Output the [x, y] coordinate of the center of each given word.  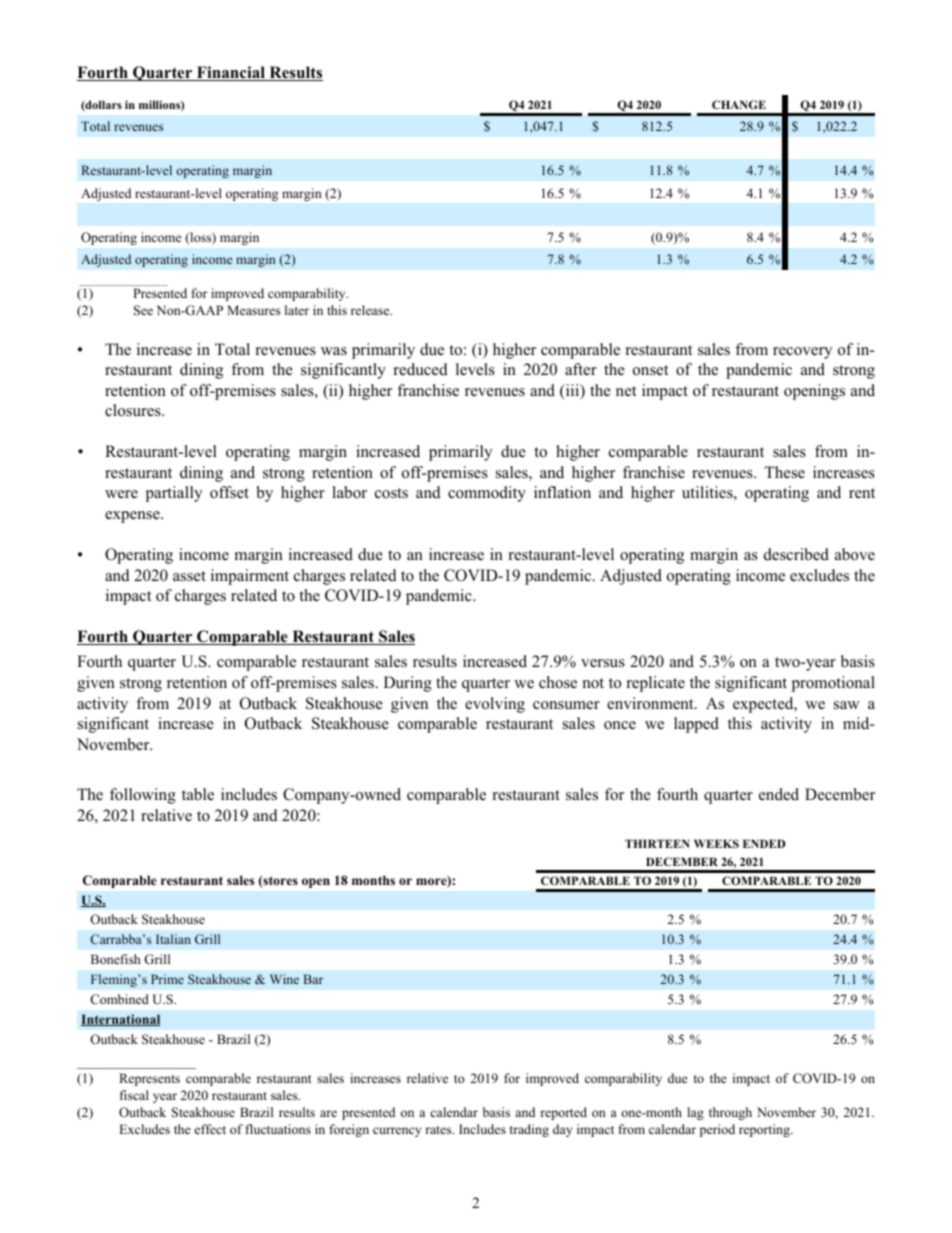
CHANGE [739, 104]
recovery [802, 353]
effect [210, 1129]
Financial [231, 73]
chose [558, 682]
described [796, 554]
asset [189, 576]
